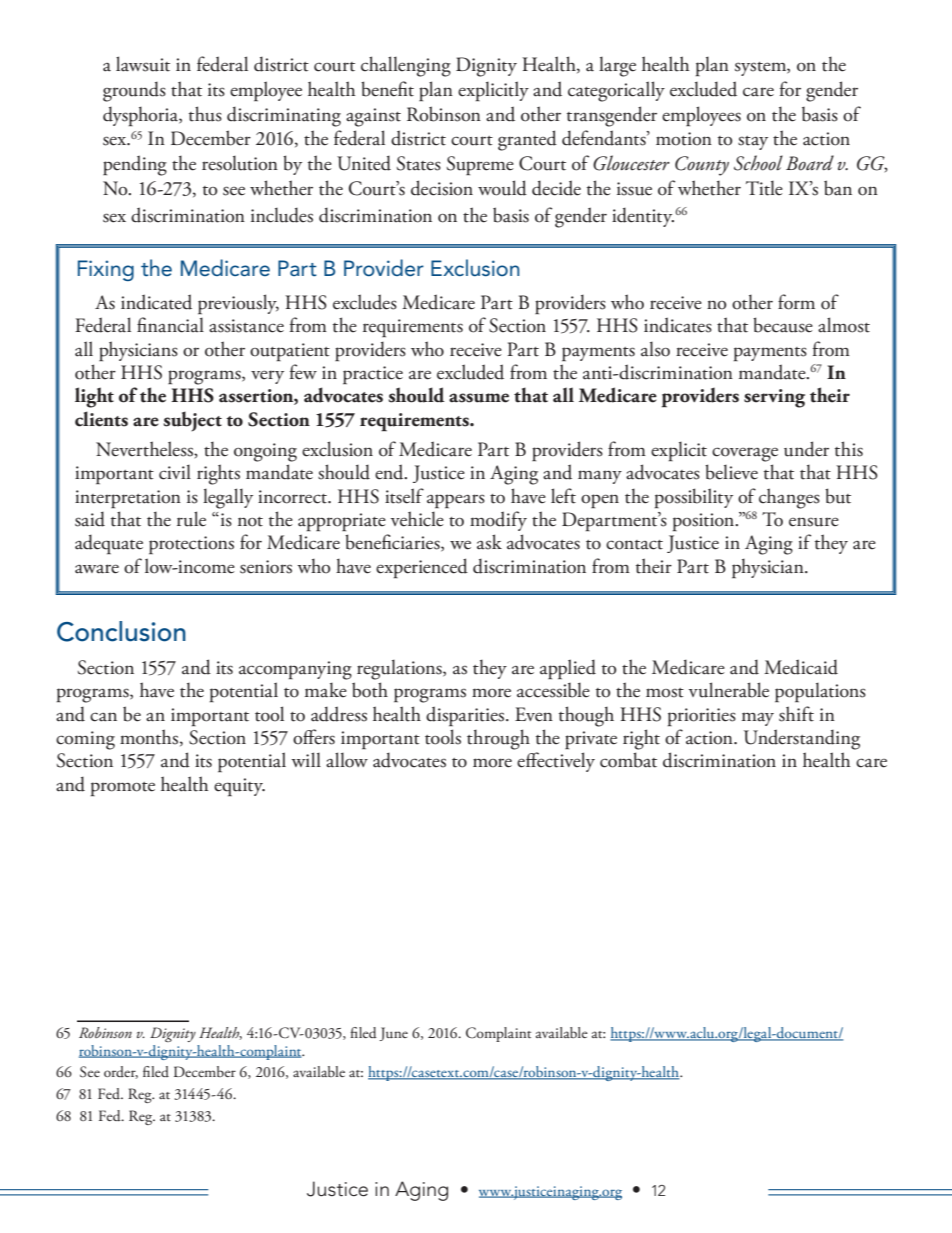 This document has width=952, height=1233. What do you see at coordinates (753, 143) in the document?
I see `stay` at bounding box center [753, 143].
